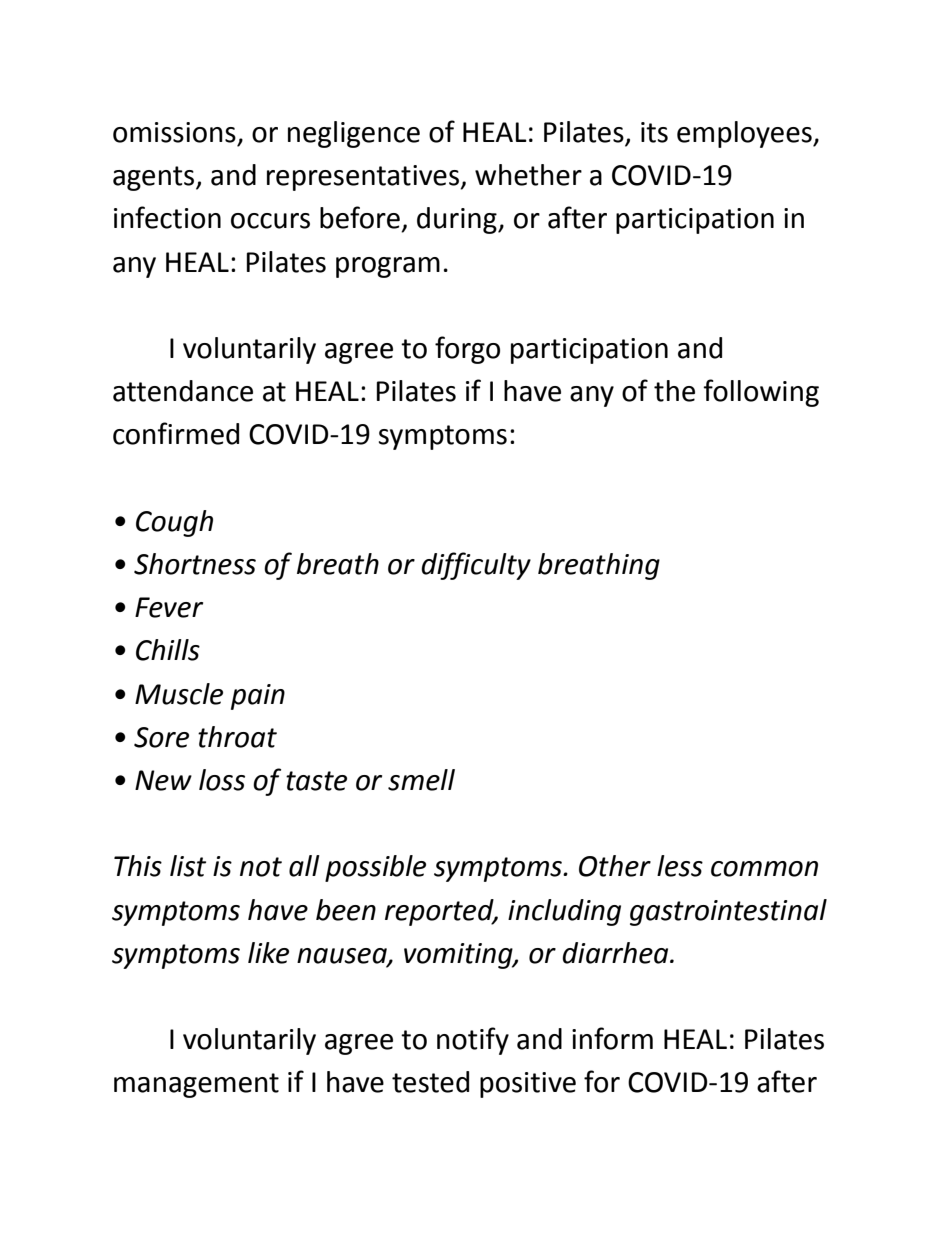  Describe the element at coordinates (176, 433) in the image. I see `confirmed` at that location.
